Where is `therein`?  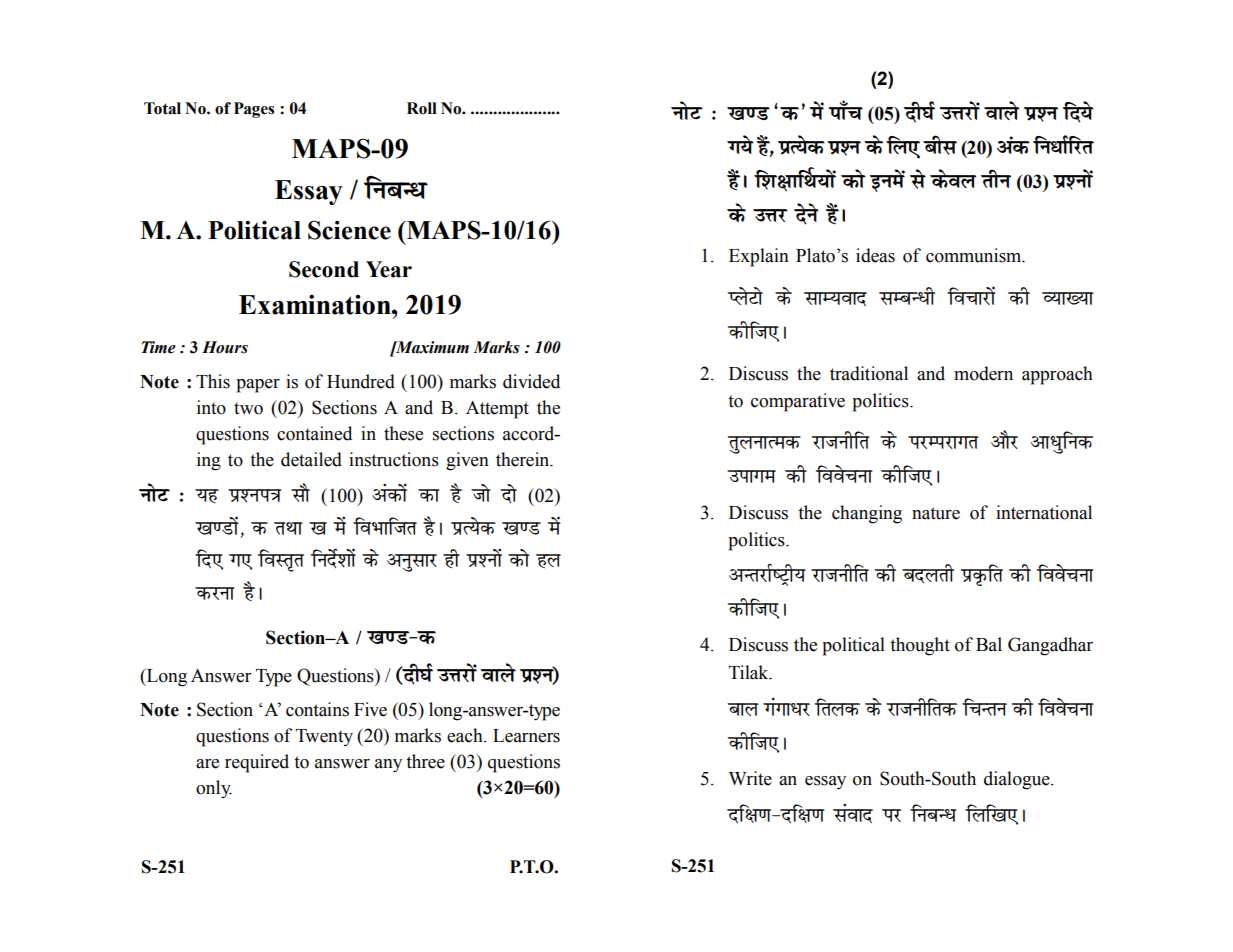
therein is located at coordinates (524, 459).
